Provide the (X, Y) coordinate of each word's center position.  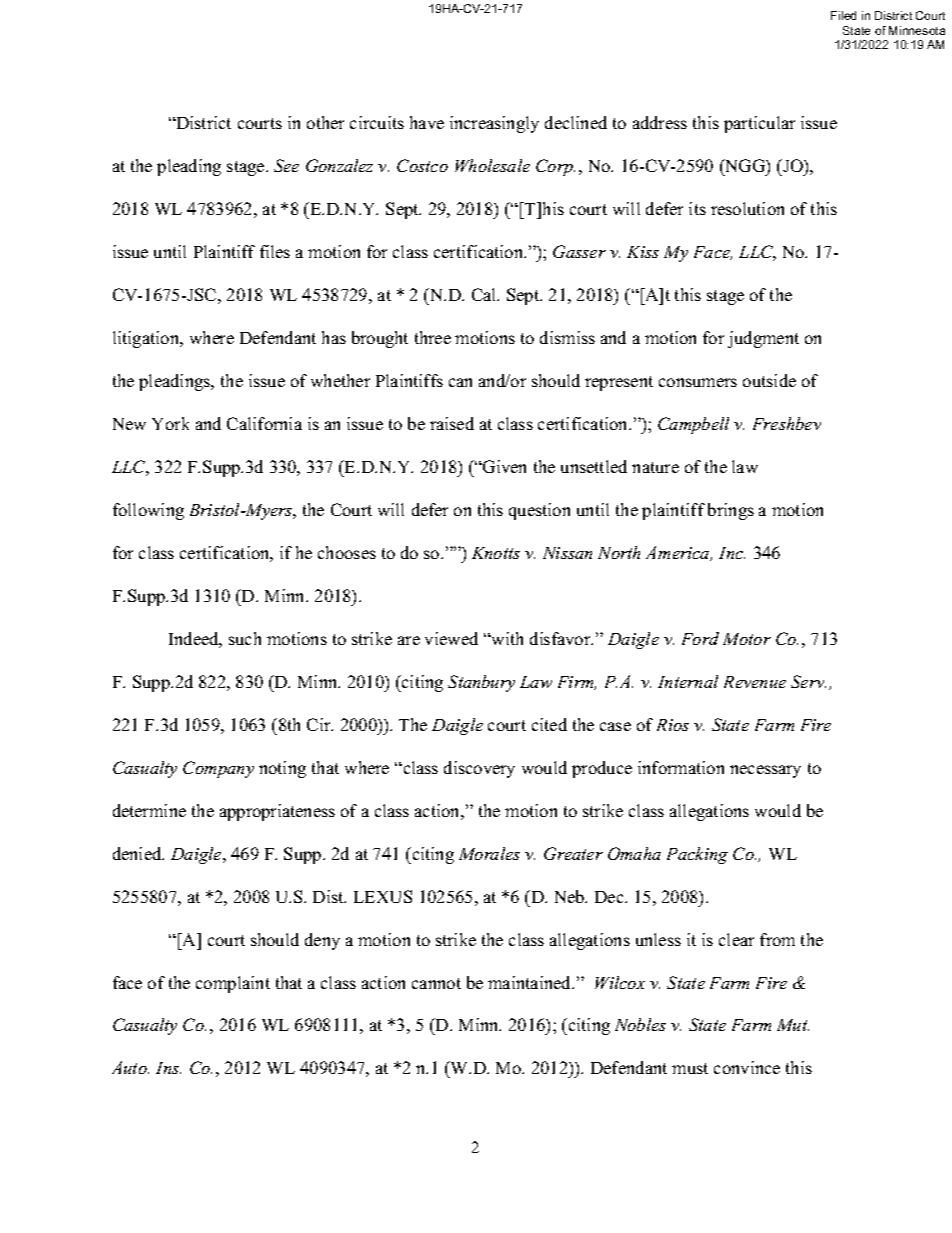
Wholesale (492, 165)
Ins (168, 1068)
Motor (747, 639)
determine (149, 810)
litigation (147, 339)
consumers (698, 382)
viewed (451, 638)
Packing (697, 855)
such (245, 638)
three (433, 337)
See (286, 165)
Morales (489, 853)
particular (759, 124)
